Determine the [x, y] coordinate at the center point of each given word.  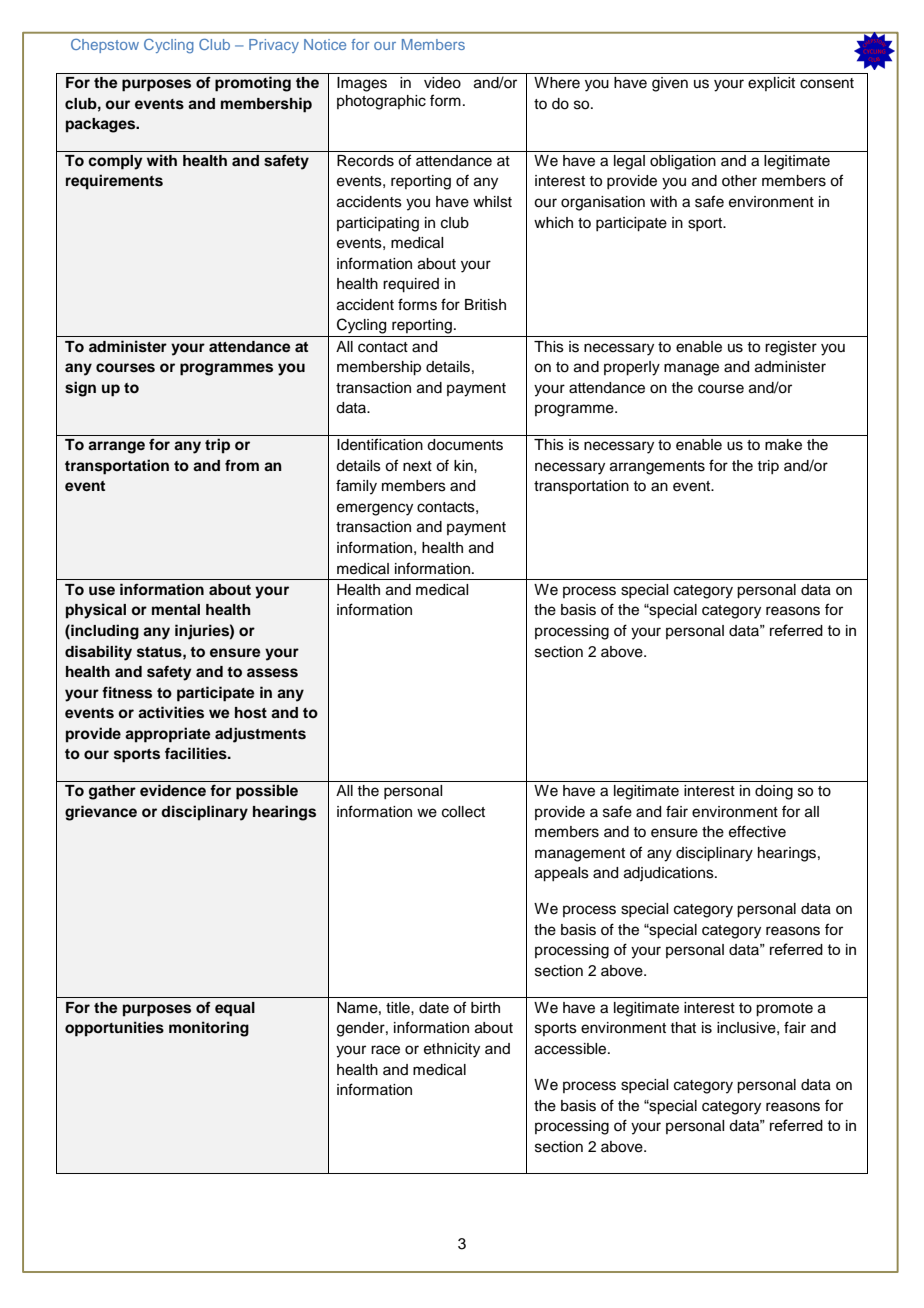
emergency [375, 509]
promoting [253, 84]
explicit [771, 84]
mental [176, 610]
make [783, 445]
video [442, 83]
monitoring [209, 1029]
